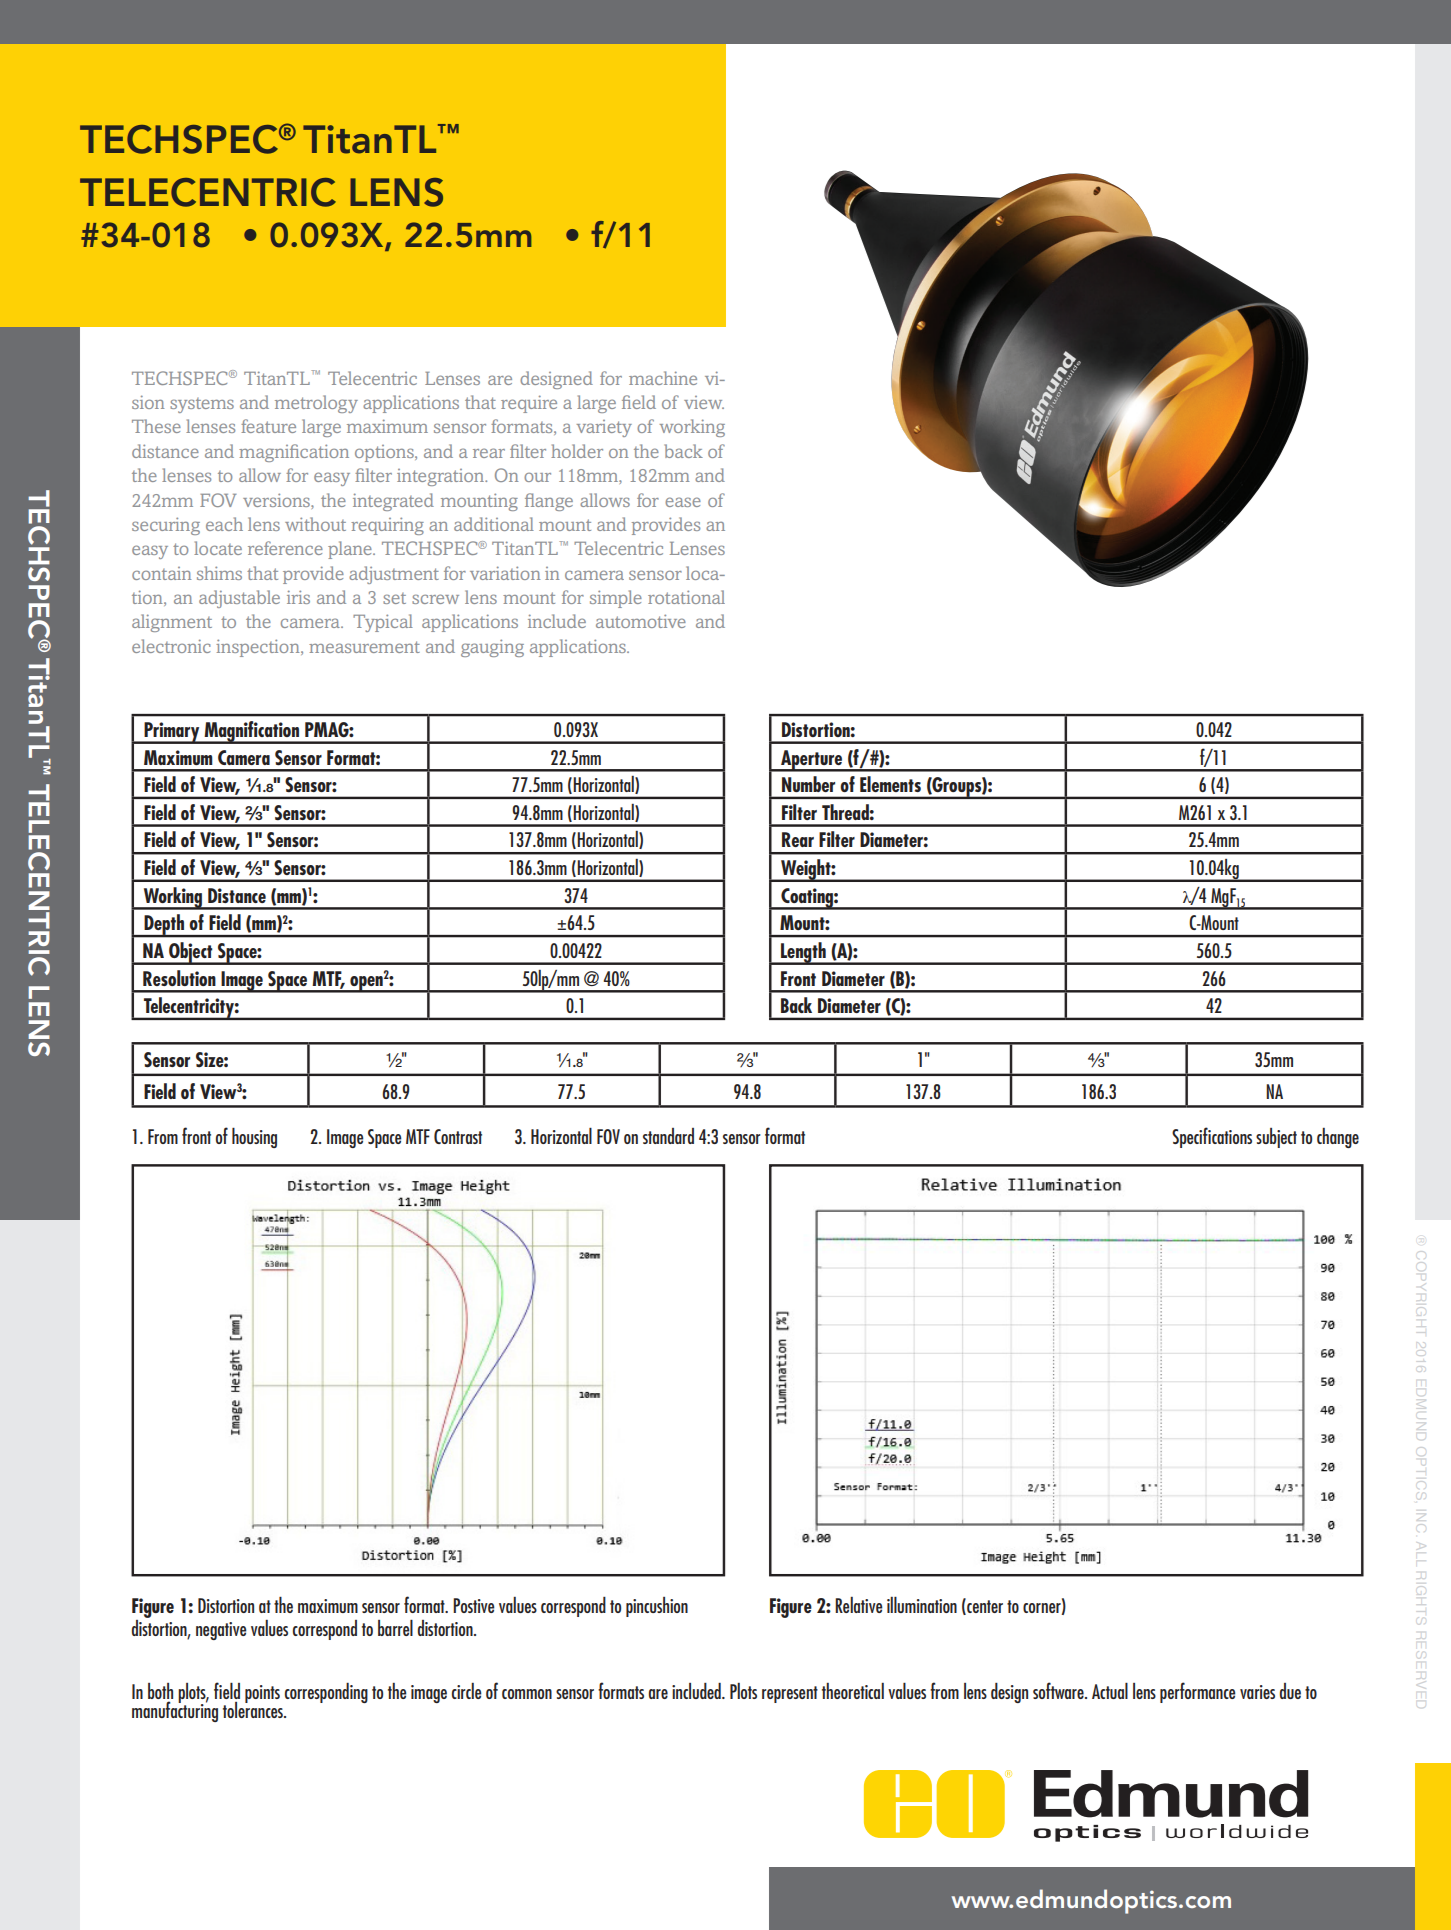 This image has height=1930, width=1451. I want to click on metrology, so click(316, 404).
